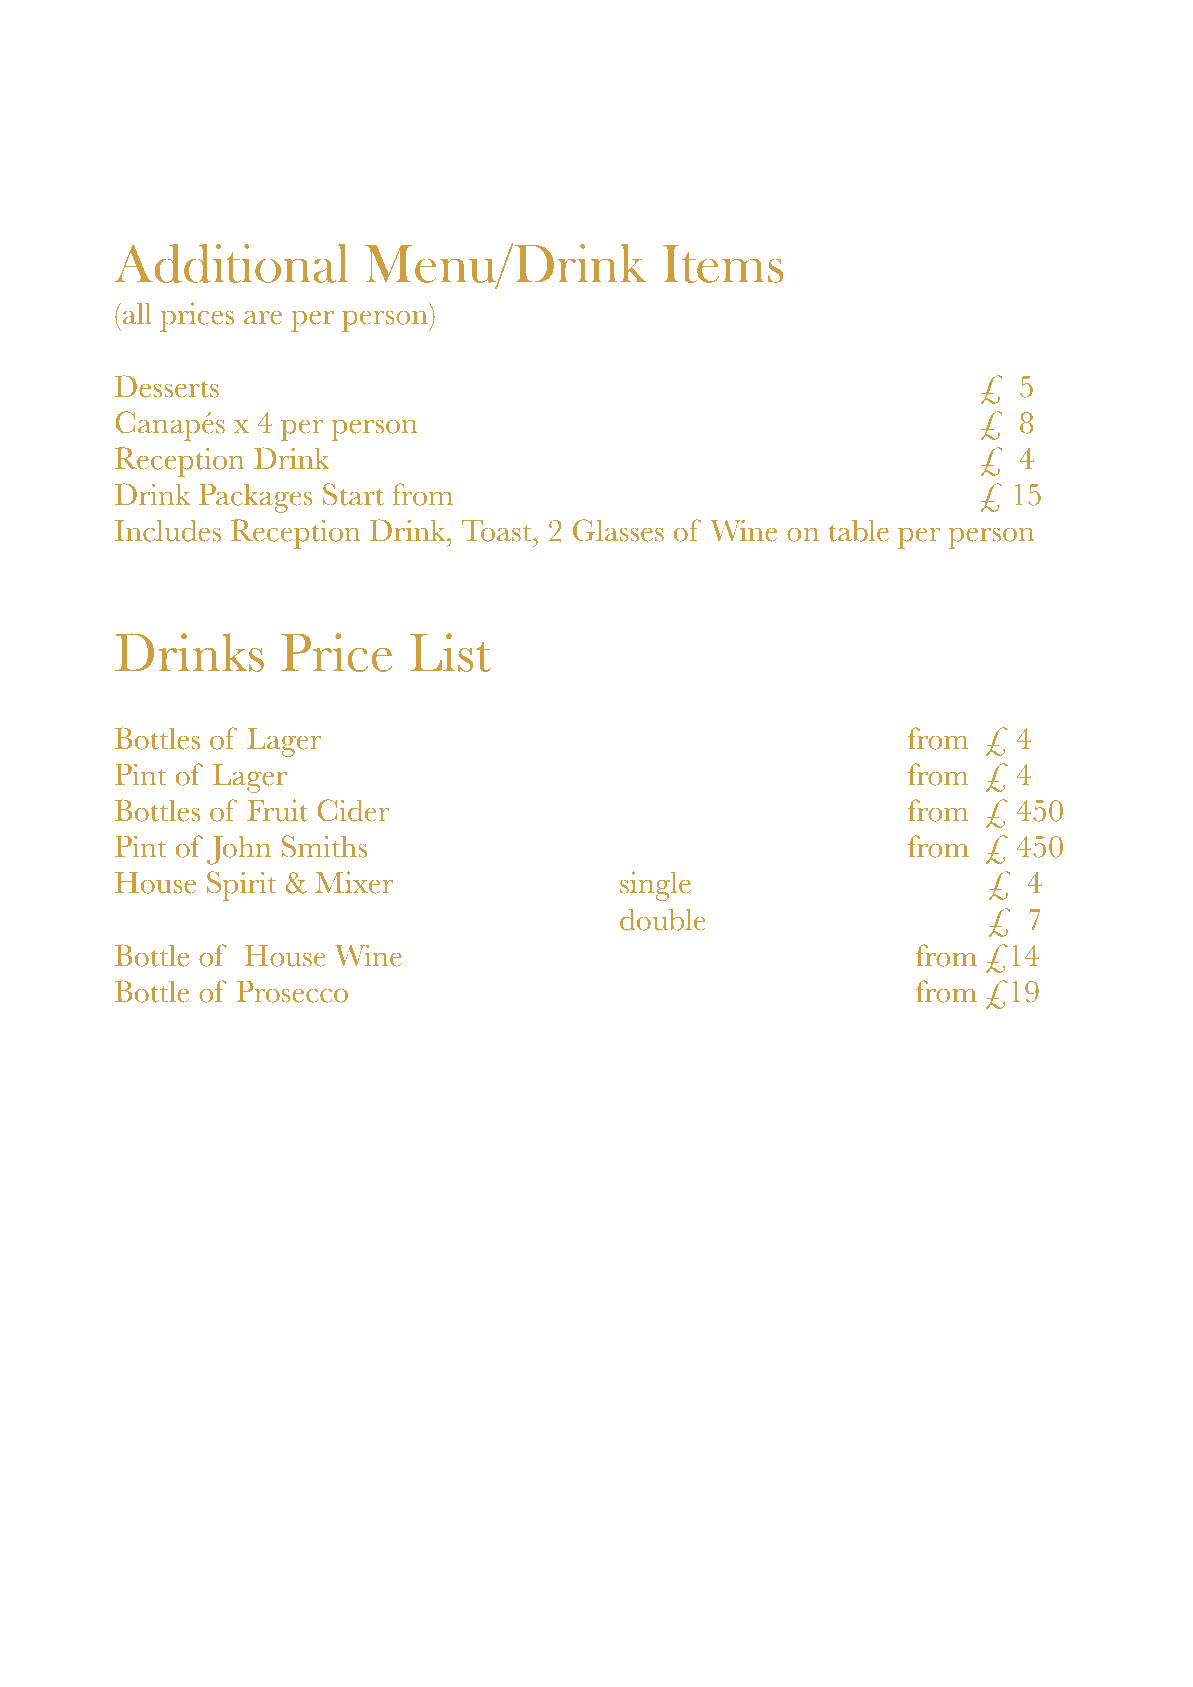 Image resolution: width=1193 pixels, height=1687 pixels. What do you see at coordinates (662, 919) in the image?
I see `double` at bounding box center [662, 919].
